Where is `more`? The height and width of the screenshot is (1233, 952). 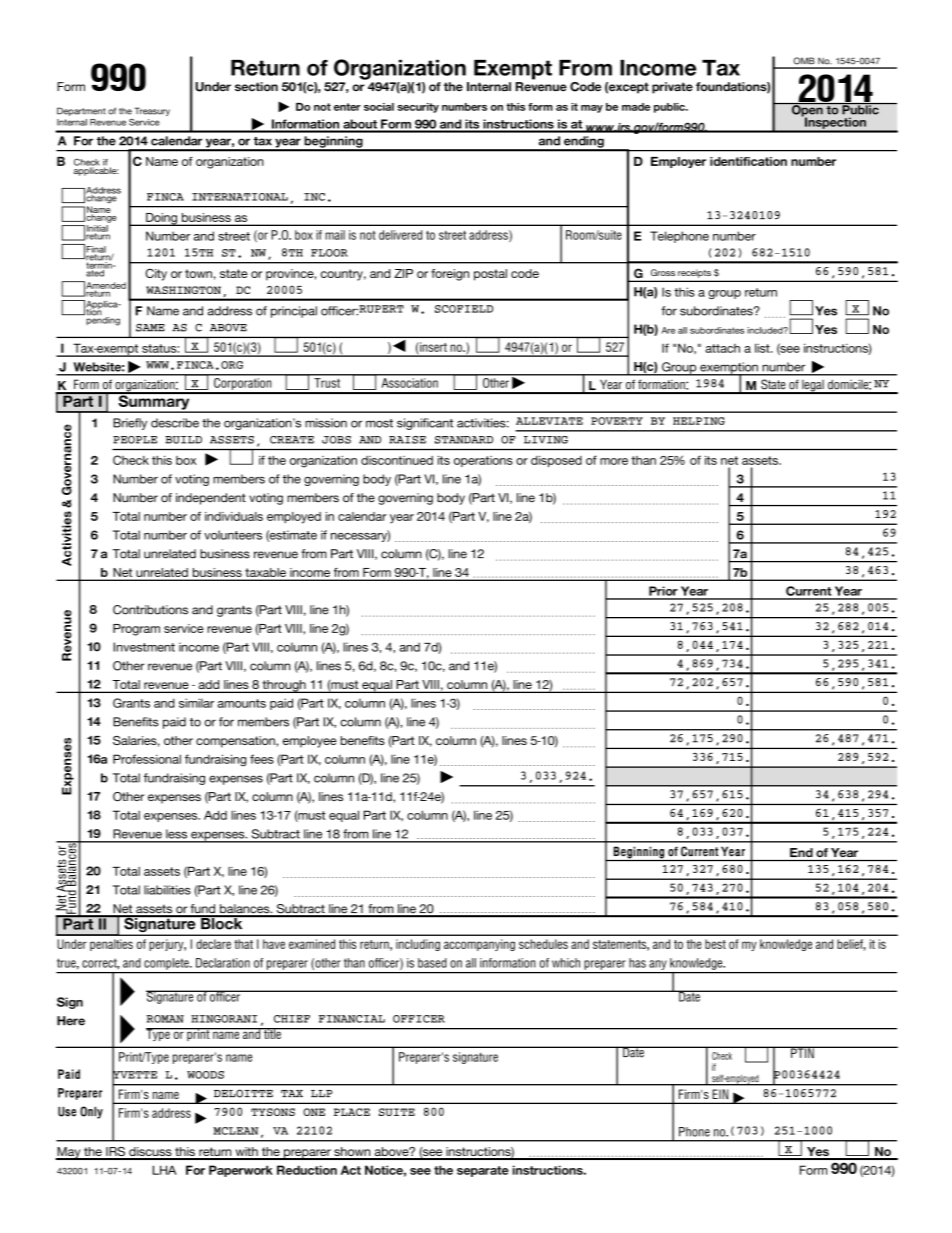
more is located at coordinates (614, 461).
